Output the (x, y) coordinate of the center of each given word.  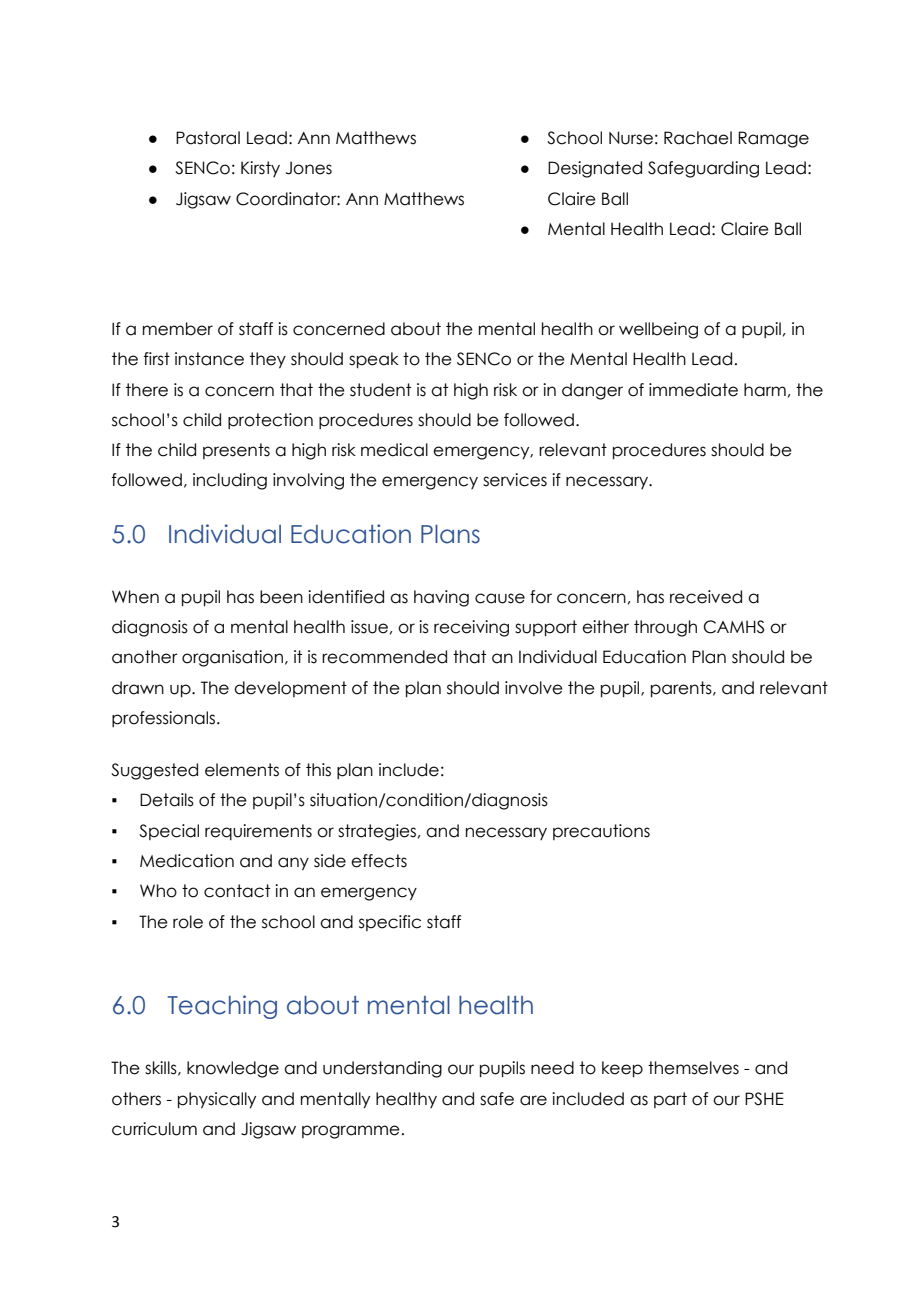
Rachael (698, 138)
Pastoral (208, 138)
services (515, 480)
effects (379, 861)
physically (217, 1100)
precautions (601, 832)
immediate (693, 390)
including (230, 481)
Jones (309, 168)
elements (242, 770)
